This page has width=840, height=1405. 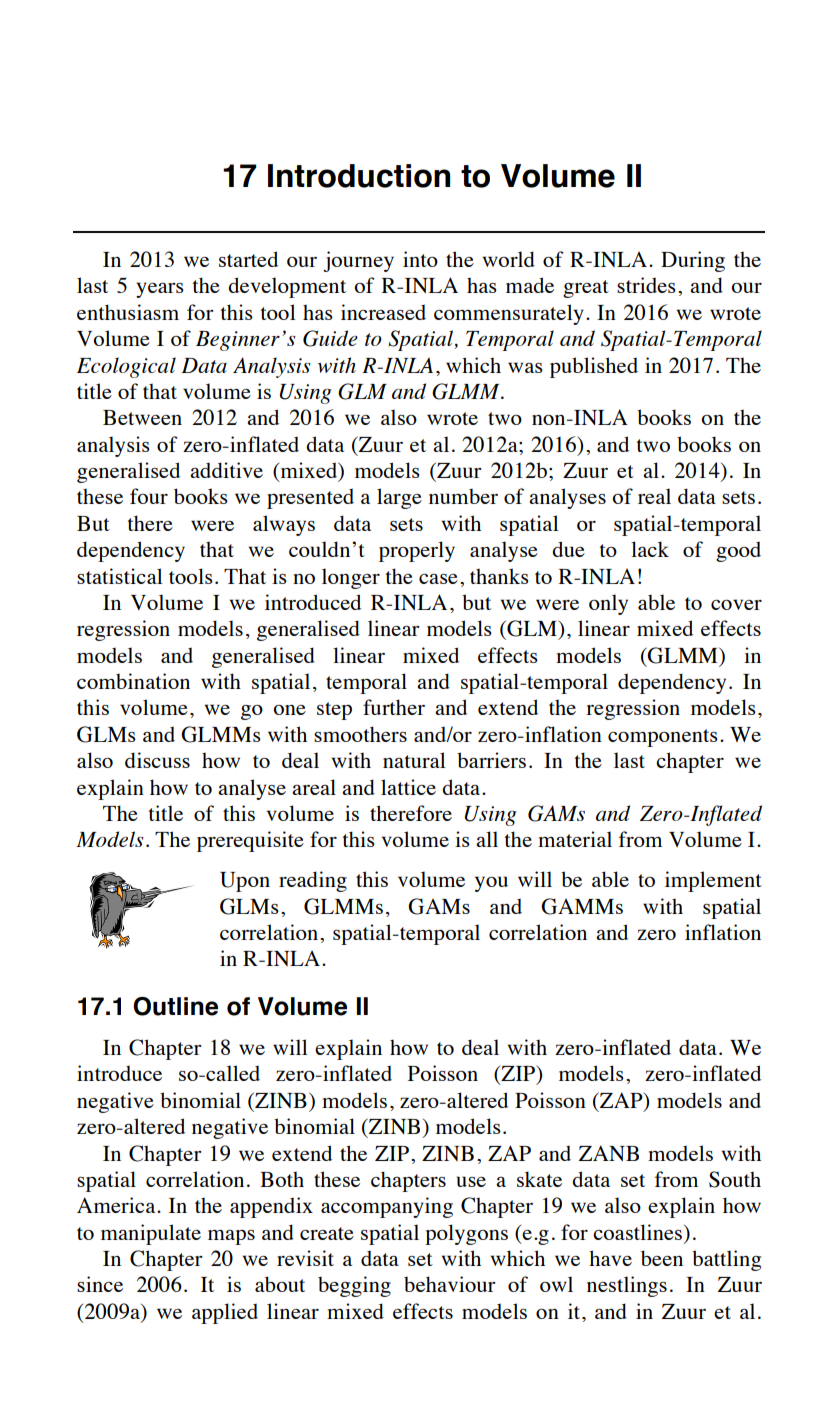 What do you see at coordinates (248, 259) in the page?
I see `started` at bounding box center [248, 259].
